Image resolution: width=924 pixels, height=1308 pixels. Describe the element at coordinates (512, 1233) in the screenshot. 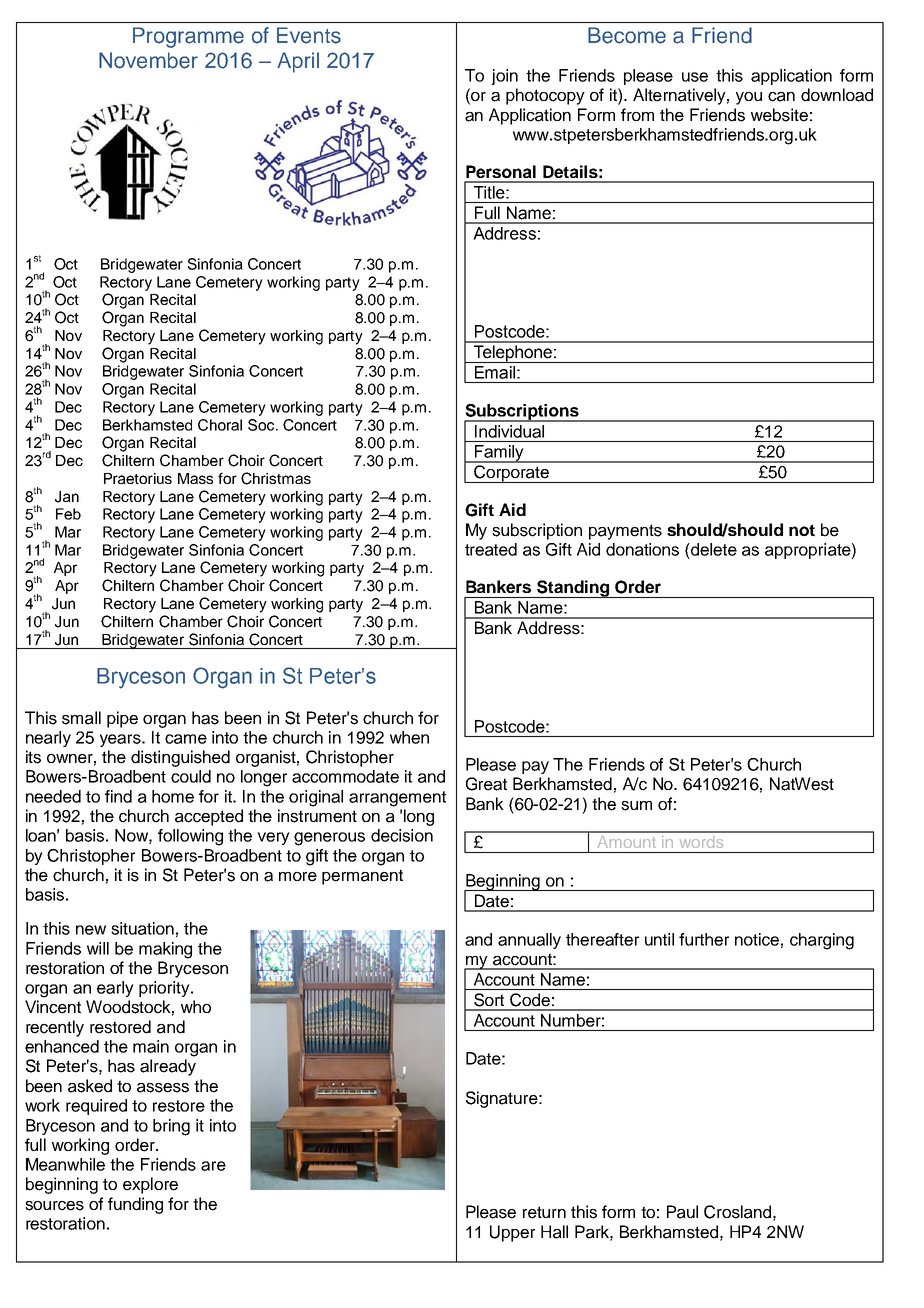

I see `Upper` at that location.
